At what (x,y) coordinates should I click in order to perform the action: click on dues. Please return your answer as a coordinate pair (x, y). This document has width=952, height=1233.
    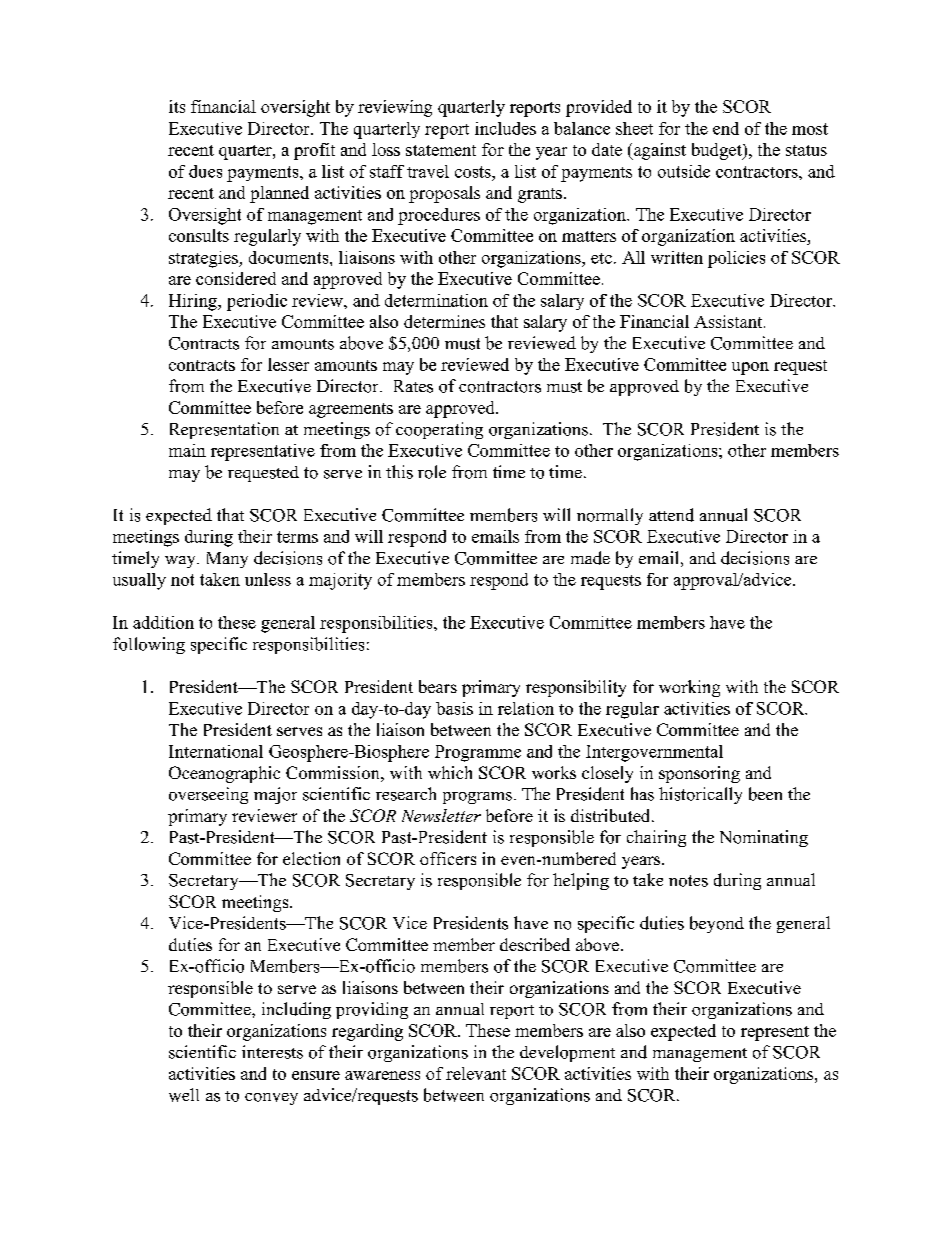
    Looking at the image, I should click on (205, 171).
